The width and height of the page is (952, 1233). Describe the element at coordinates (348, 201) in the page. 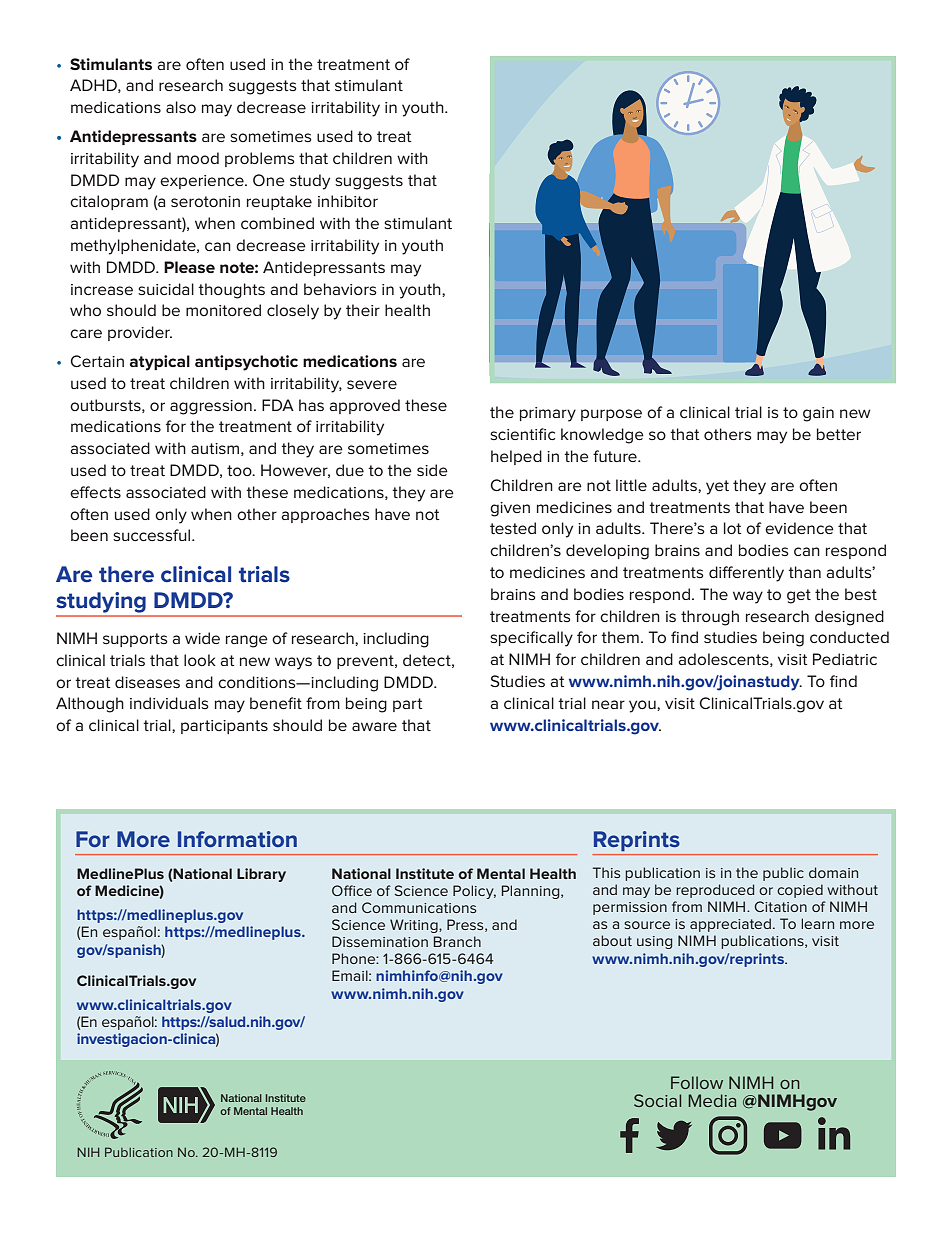

I see `inhibitor` at that location.
